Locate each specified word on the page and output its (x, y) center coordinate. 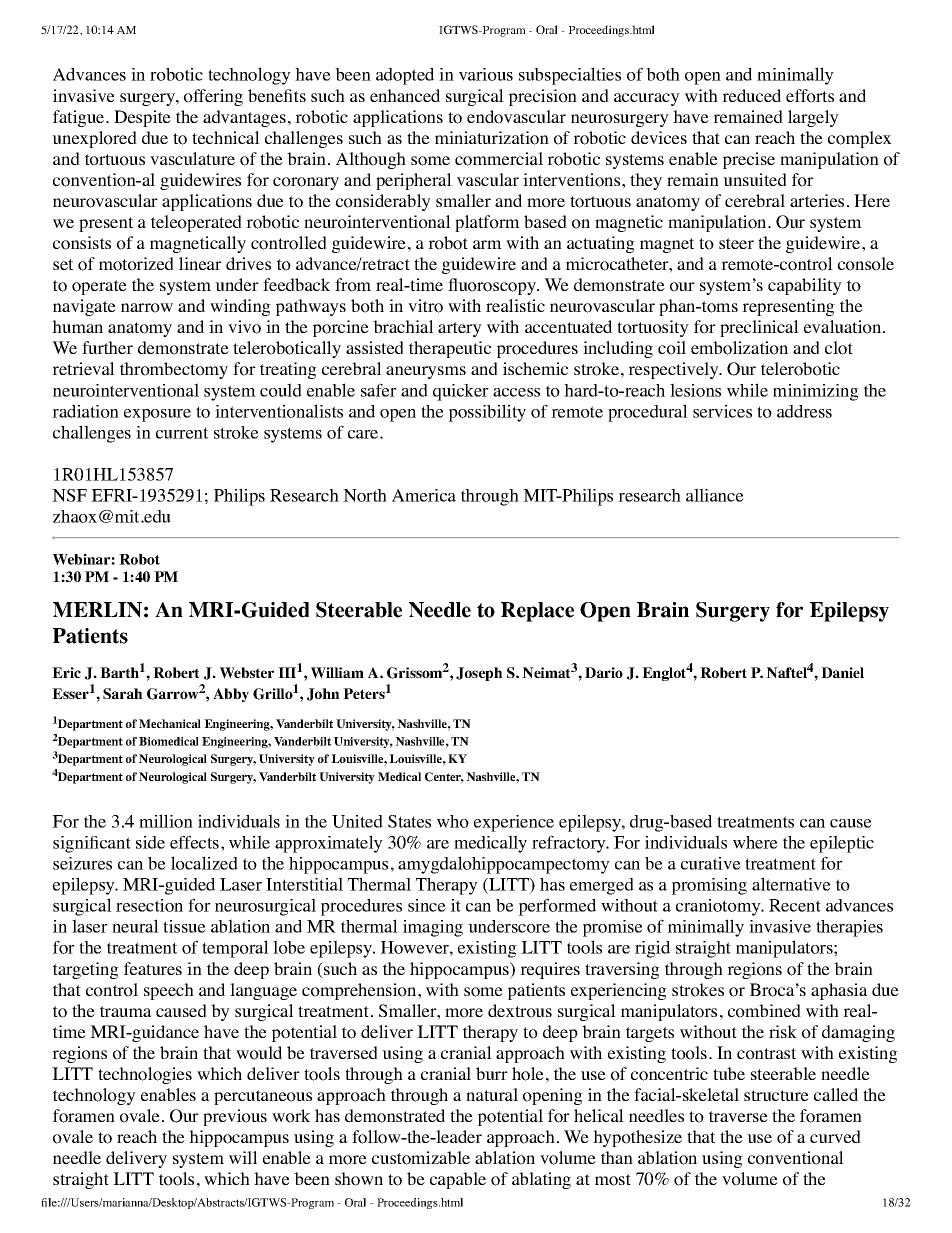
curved (835, 1136)
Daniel (842, 672)
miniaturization (492, 138)
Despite (142, 118)
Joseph (479, 674)
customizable (421, 1158)
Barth (119, 672)
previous (235, 1117)
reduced (751, 95)
